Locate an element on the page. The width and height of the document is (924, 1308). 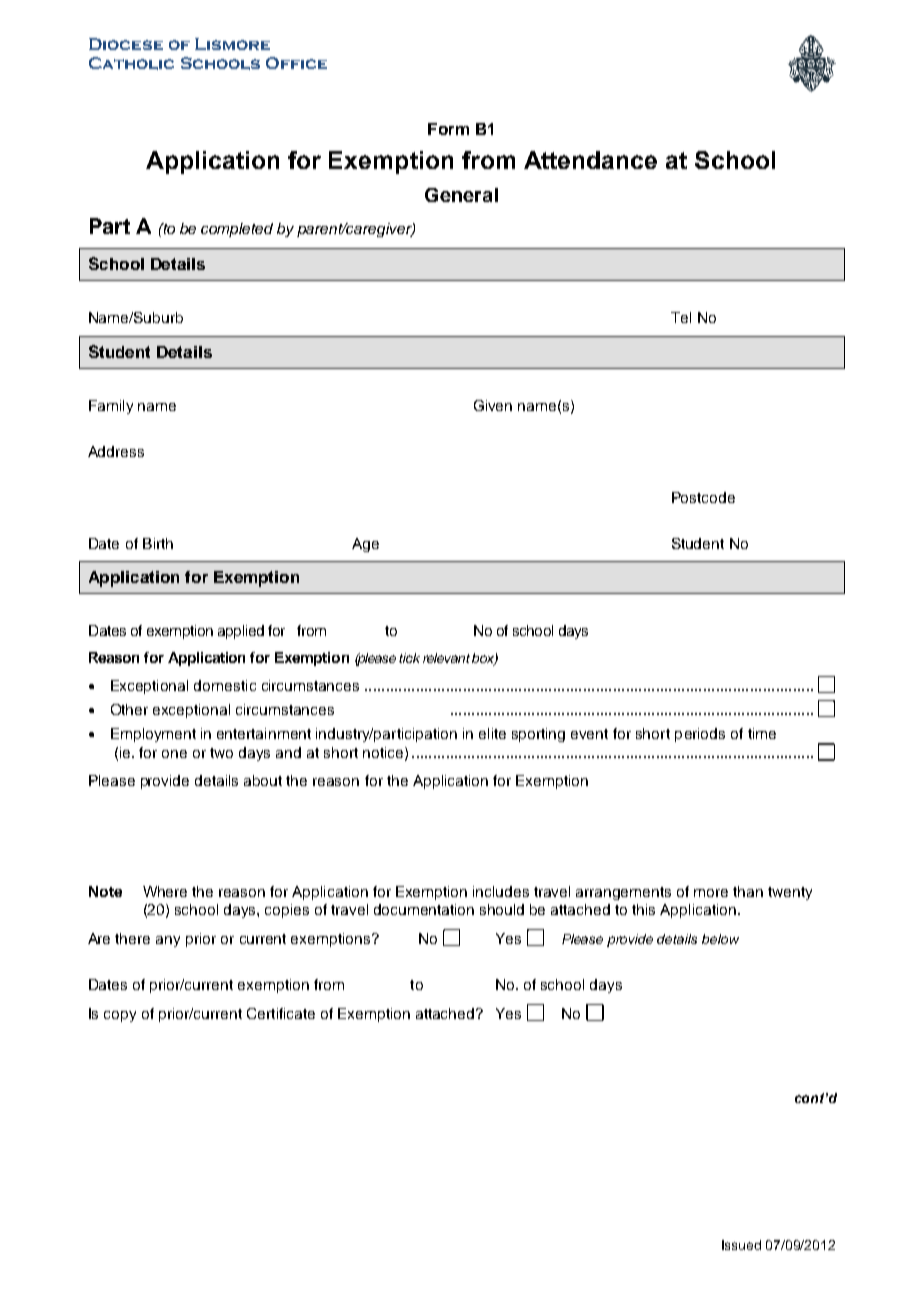
than is located at coordinates (748, 891).
